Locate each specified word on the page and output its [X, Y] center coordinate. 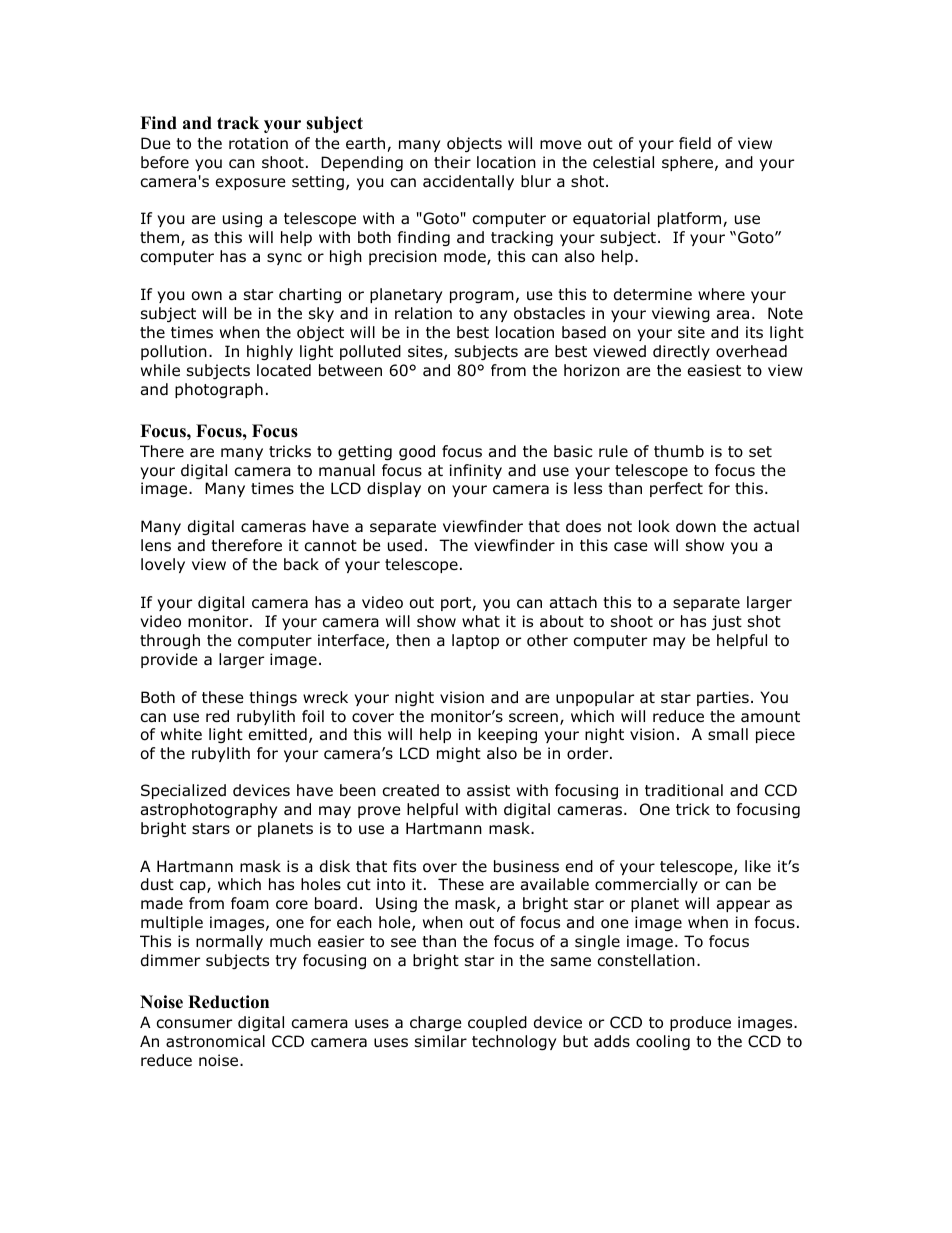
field [695, 143]
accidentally [468, 182]
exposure [251, 184]
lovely [163, 565]
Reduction [228, 1002]
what [481, 621]
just [726, 622]
